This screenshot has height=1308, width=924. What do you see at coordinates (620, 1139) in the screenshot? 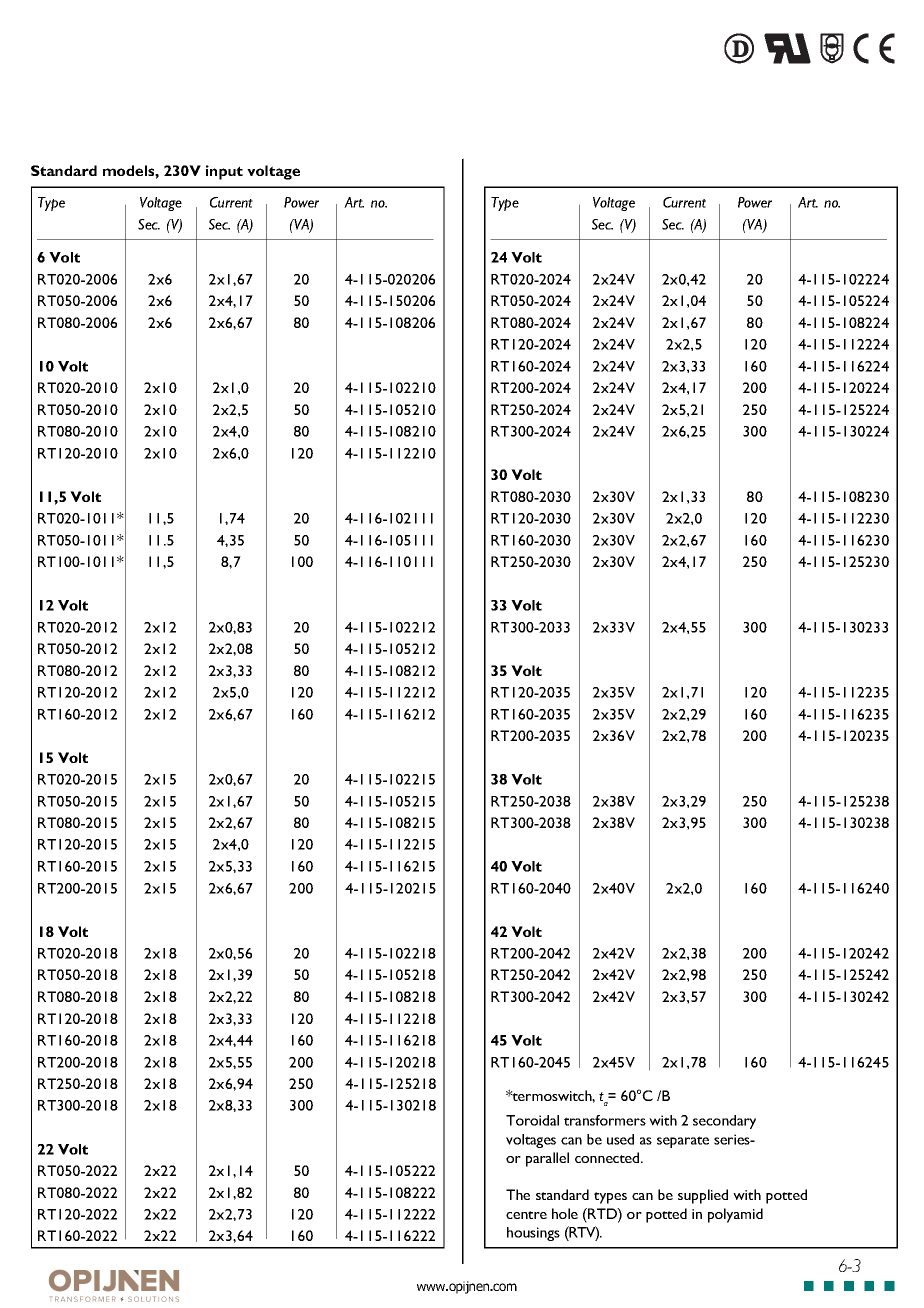
I see `used` at bounding box center [620, 1139].
